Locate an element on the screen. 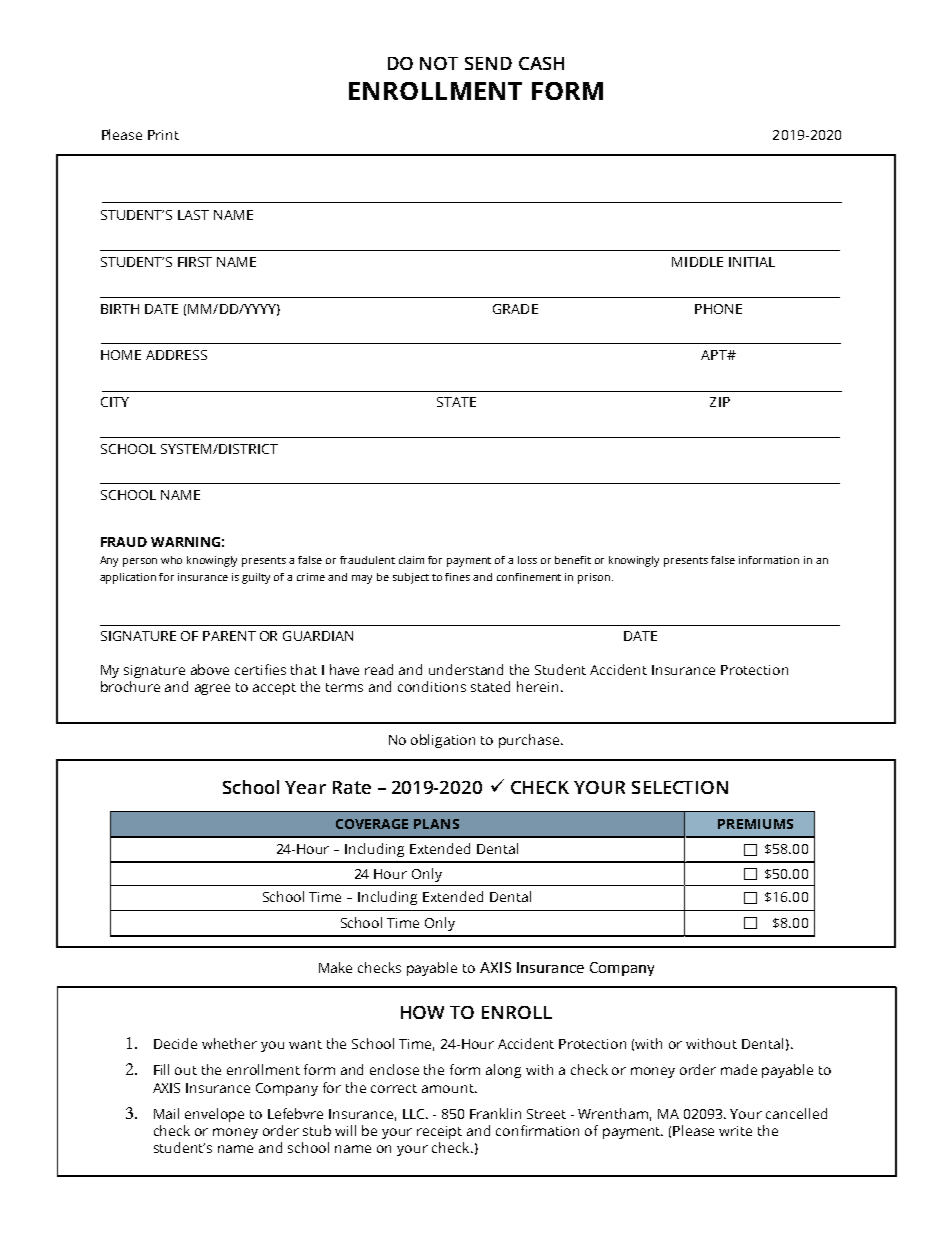 The height and width of the screenshot is (1233, 952). Print is located at coordinates (163, 135).
